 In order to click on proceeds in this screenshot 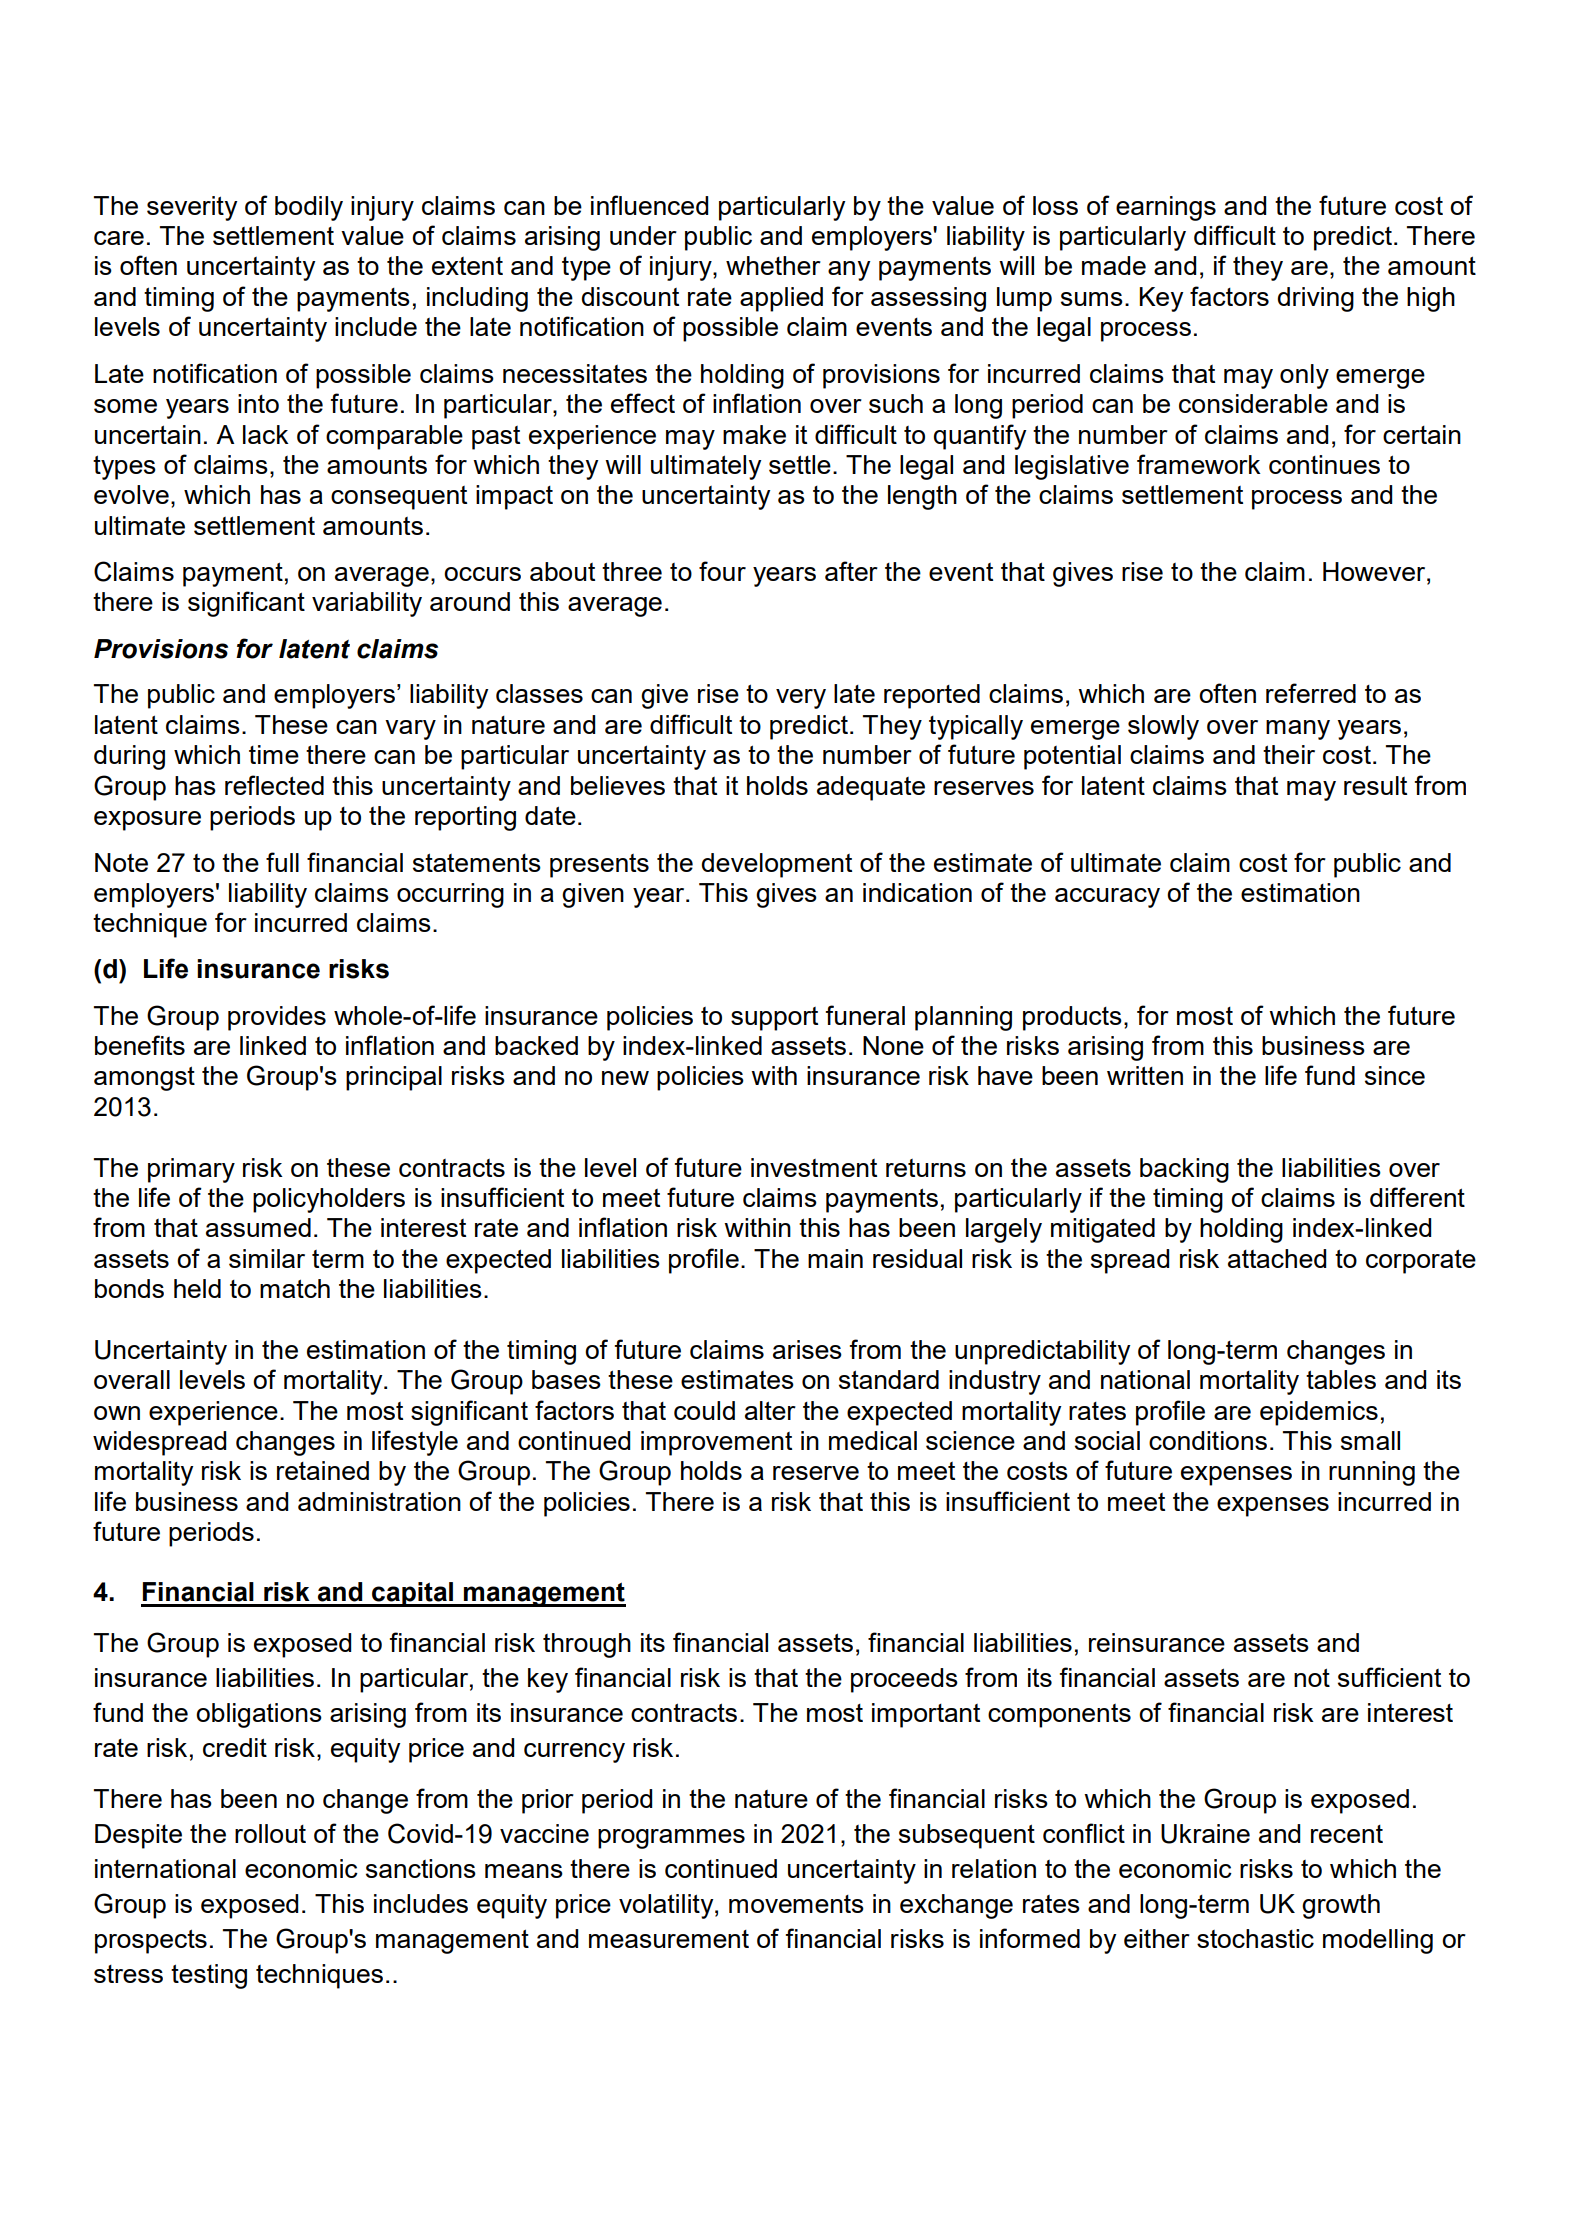, I will do `click(904, 1680)`.
